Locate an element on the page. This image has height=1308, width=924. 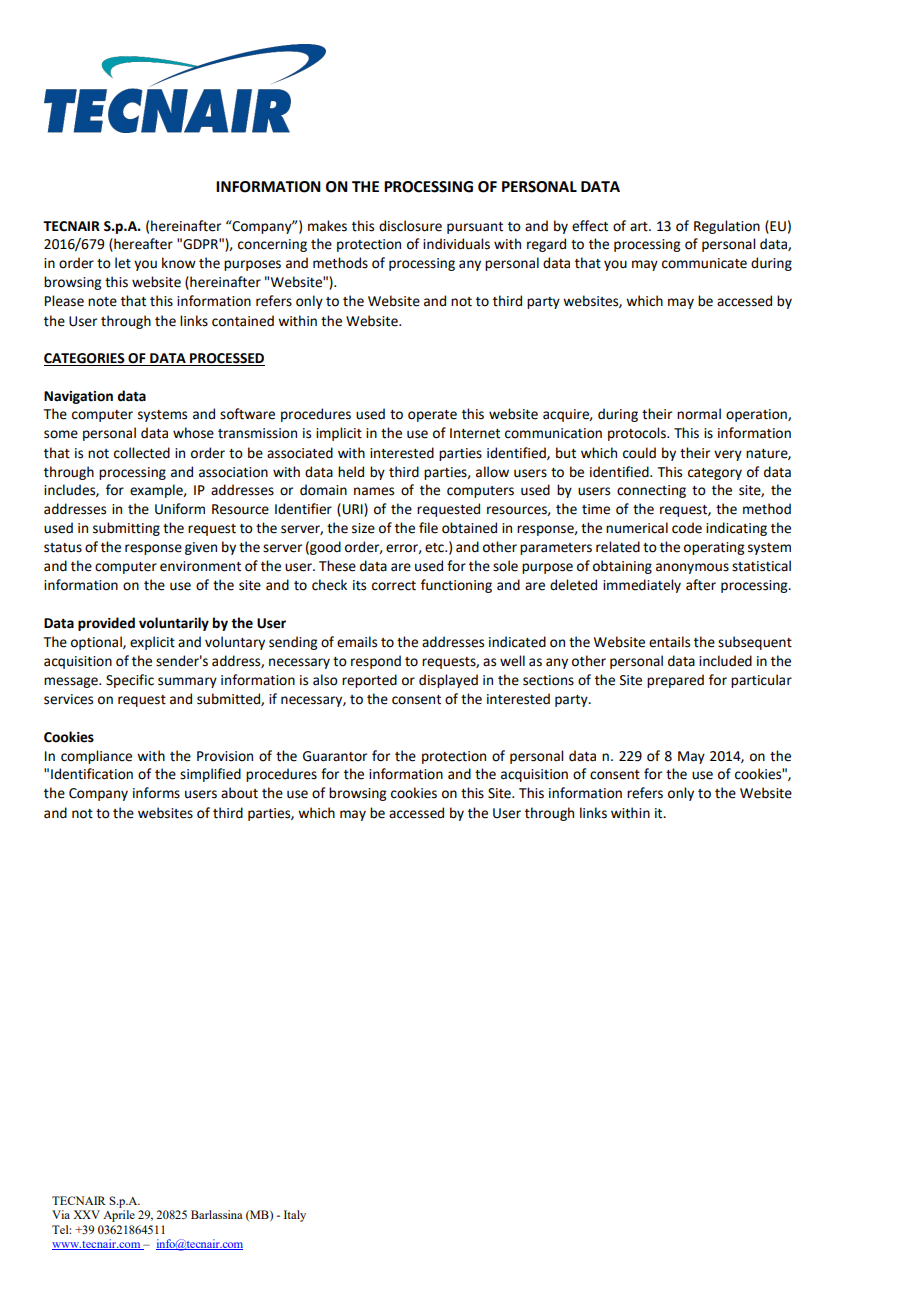
displayed is located at coordinates (448, 681).
